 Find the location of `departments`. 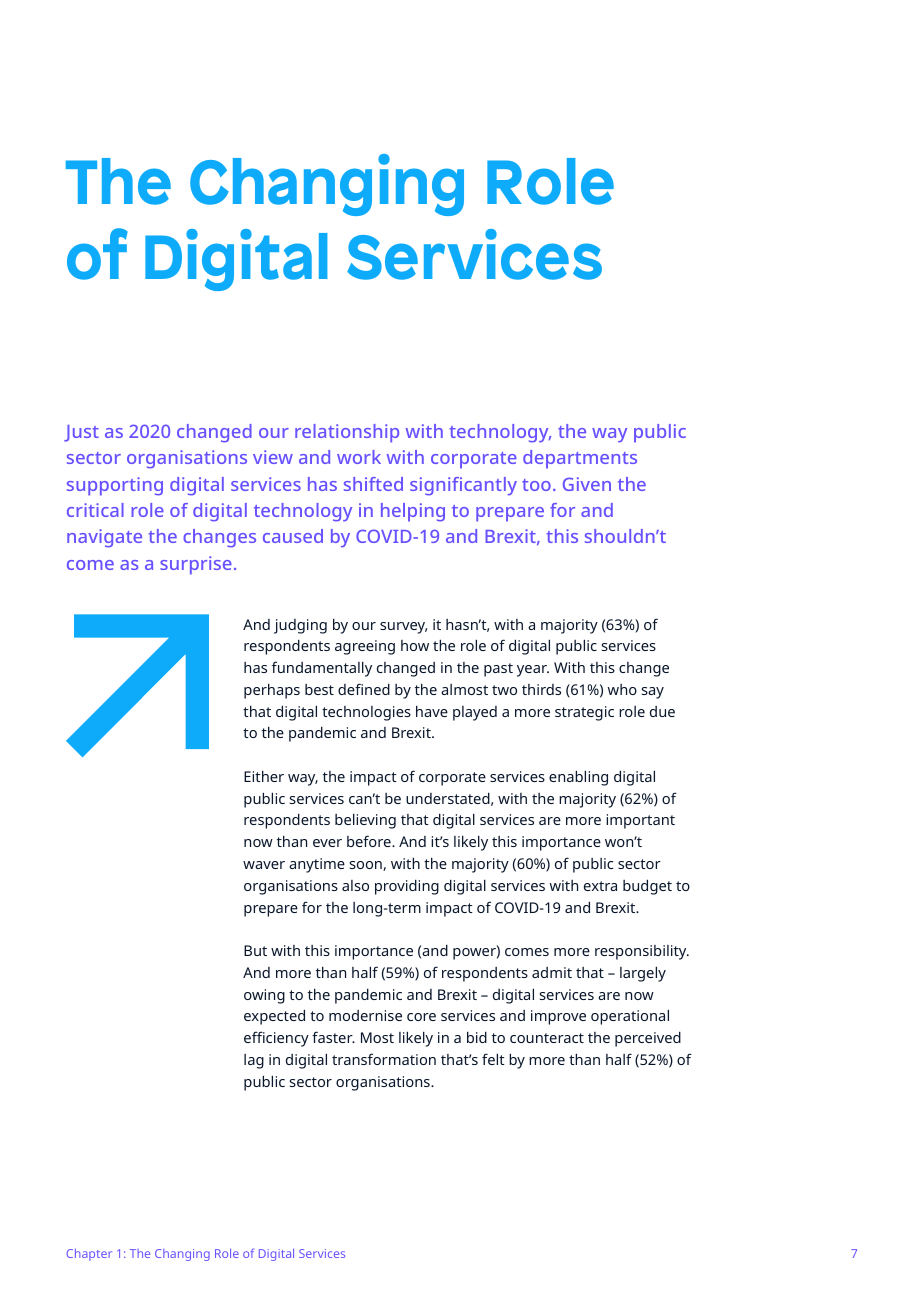

departments is located at coordinates (580, 459).
